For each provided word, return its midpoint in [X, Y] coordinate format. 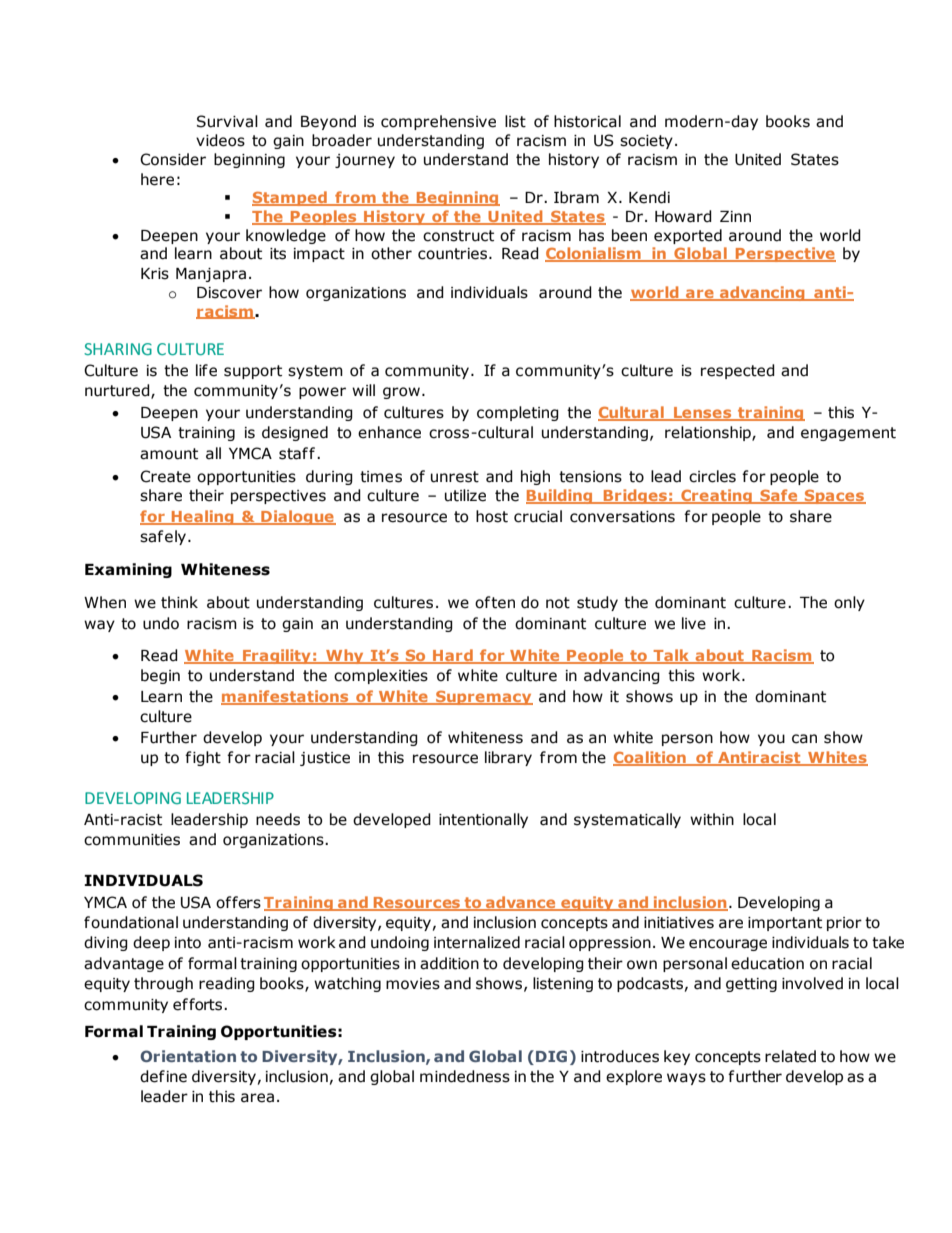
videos [220, 140]
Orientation [188, 1056]
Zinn [735, 216]
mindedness [465, 1076]
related [790, 1056]
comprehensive [438, 122]
